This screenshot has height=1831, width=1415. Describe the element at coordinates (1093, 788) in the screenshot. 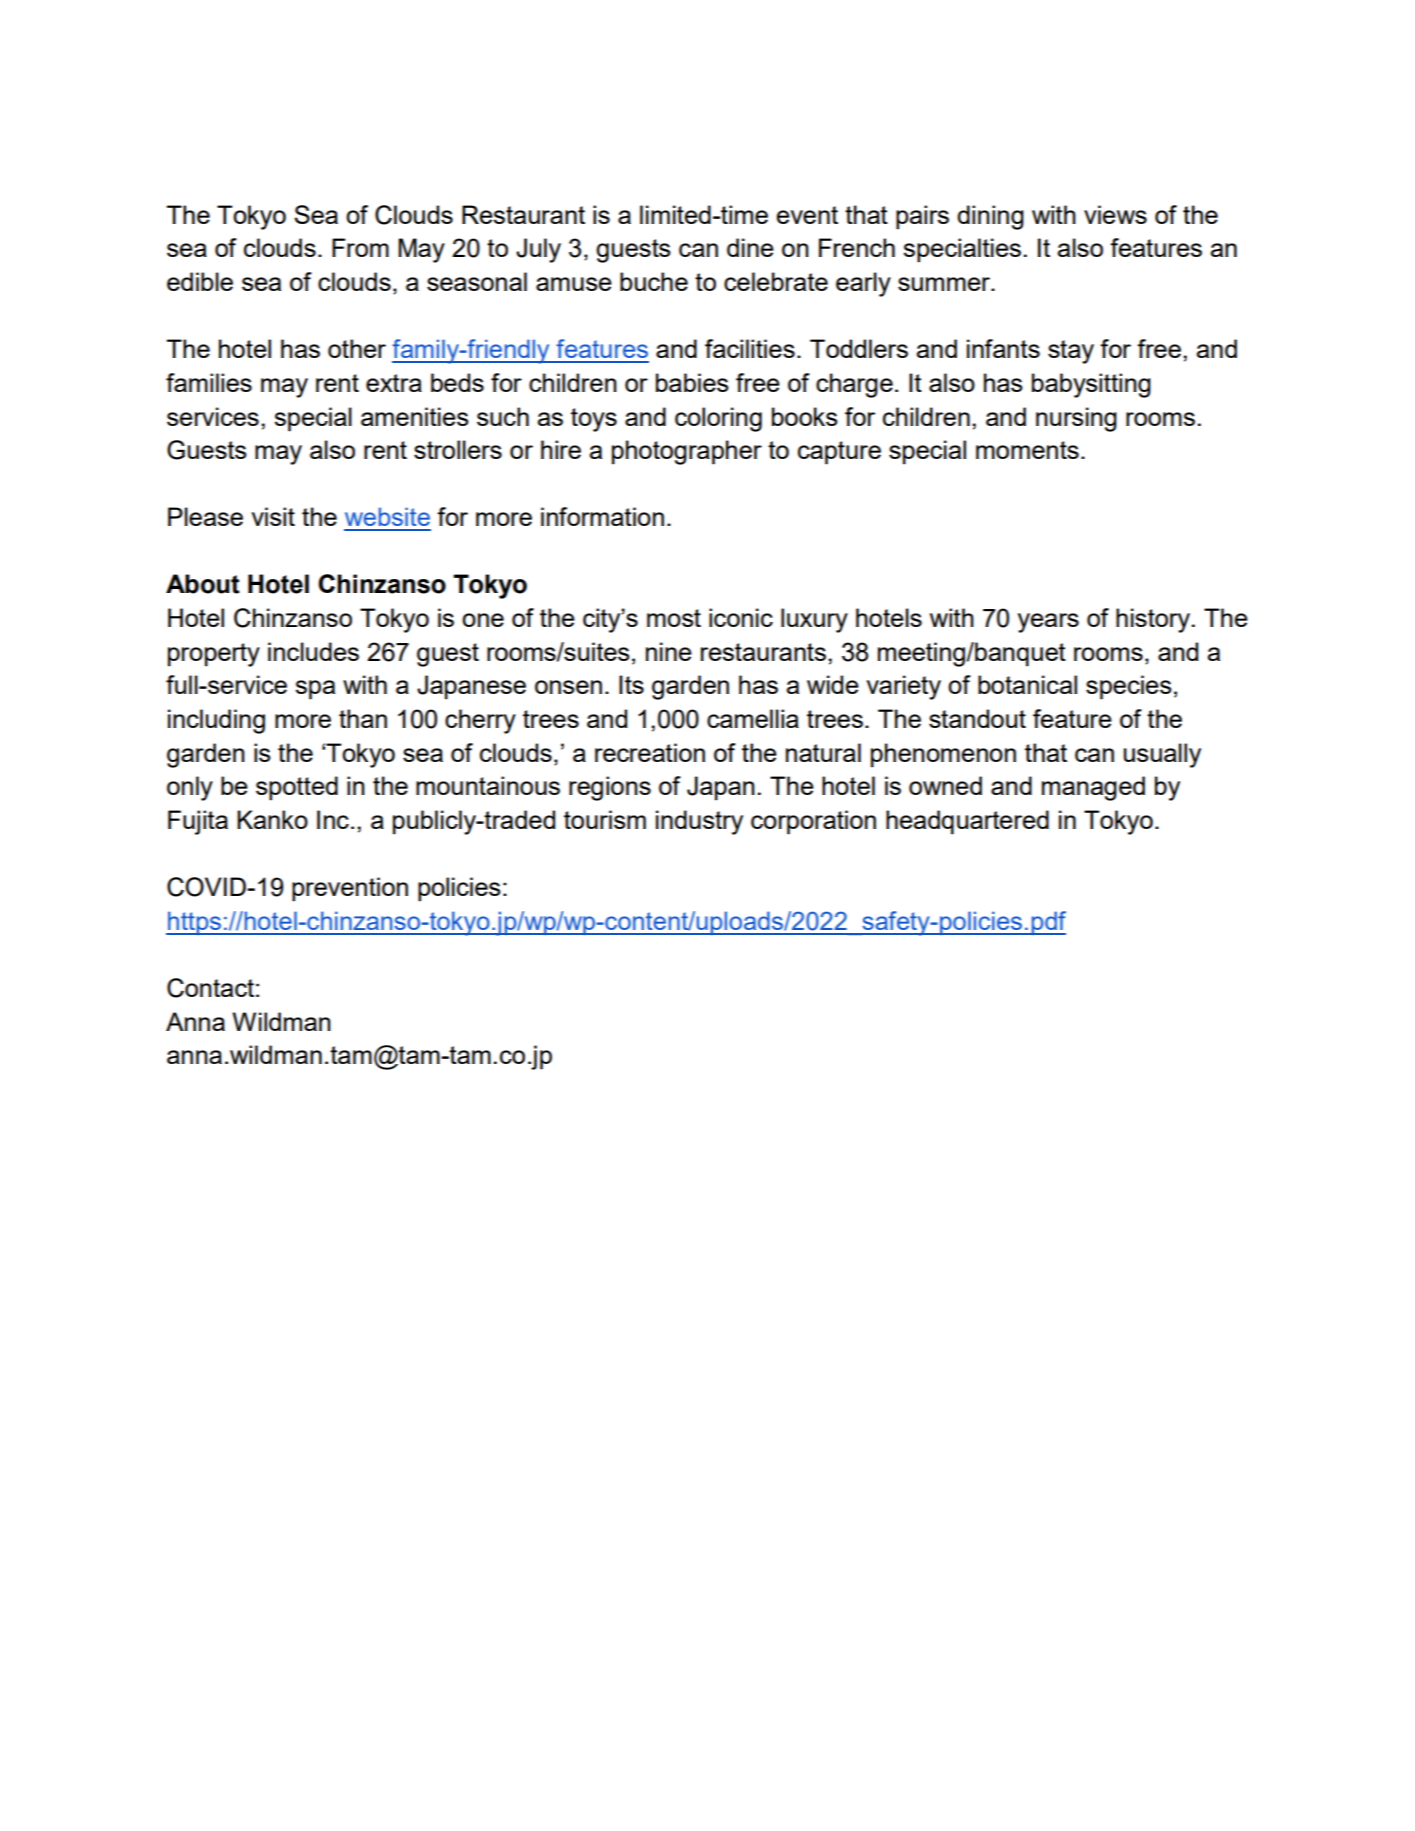

I see `managed` at that location.
